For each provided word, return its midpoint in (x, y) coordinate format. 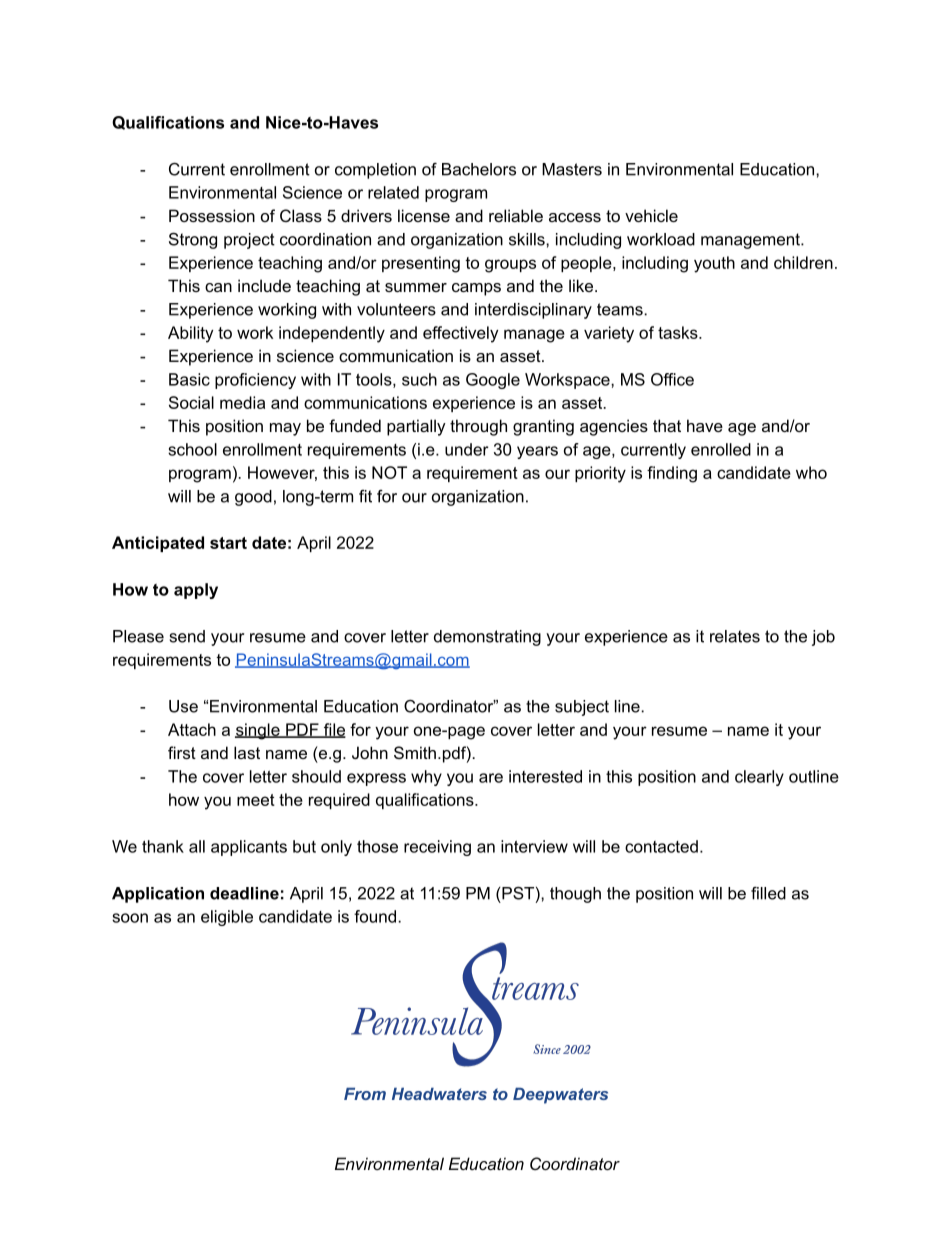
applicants (249, 848)
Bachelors (479, 169)
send (187, 636)
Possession (212, 215)
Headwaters (439, 1094)
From (365, 1094)
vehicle (651, 215)
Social (191, 402)
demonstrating (487, 638)
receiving (437, 848)
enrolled (721, 449)
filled (768, 893)
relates (735, 636)
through (478, 427)
